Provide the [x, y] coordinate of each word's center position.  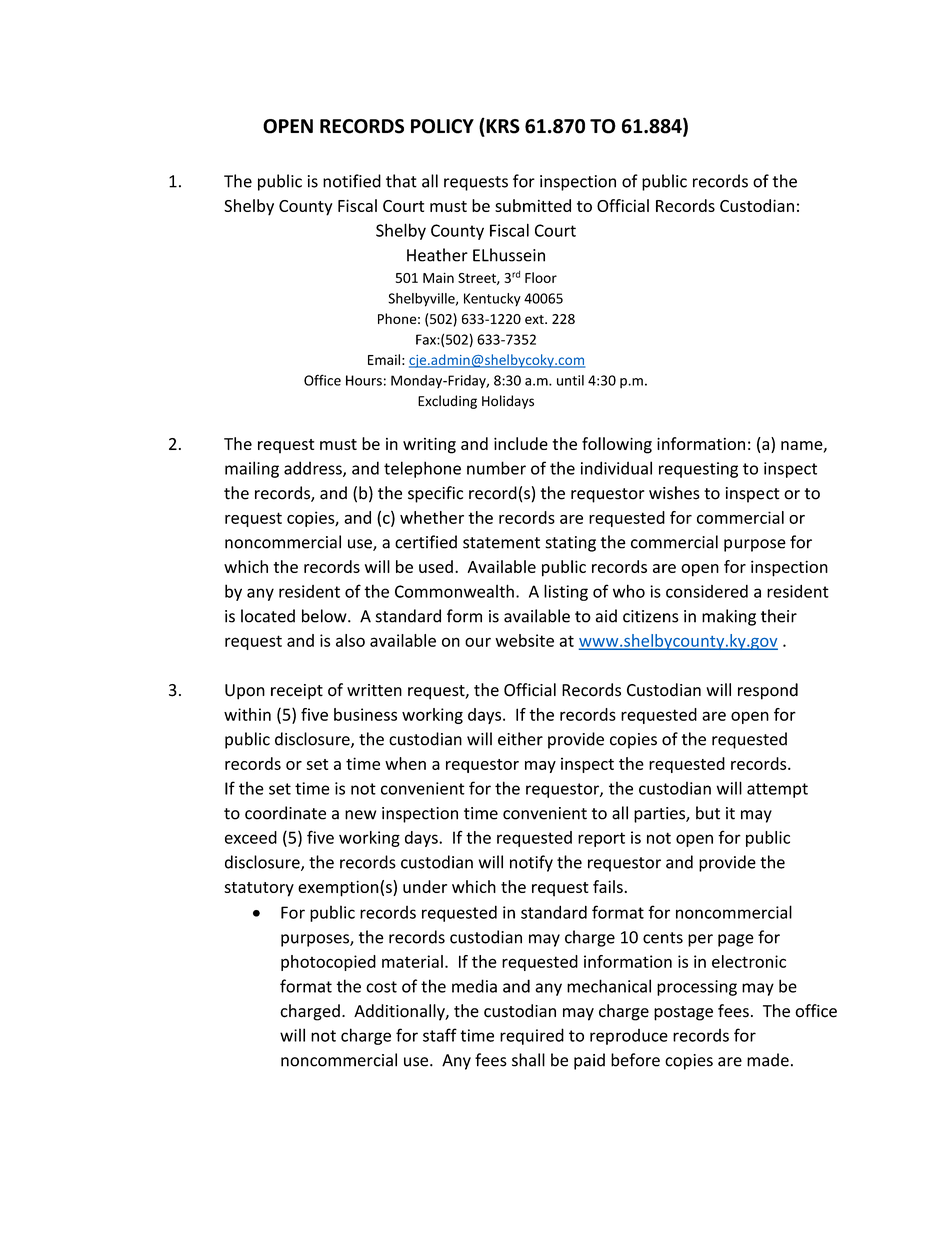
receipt [297, 692]
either [520, 739]
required [532, 1036]
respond [768, 691]
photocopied [328, 963]
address [314, 469]
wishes [674, 493]
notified [352, 181]
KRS [502, 126]
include [521, 443]
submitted [533, 205]
